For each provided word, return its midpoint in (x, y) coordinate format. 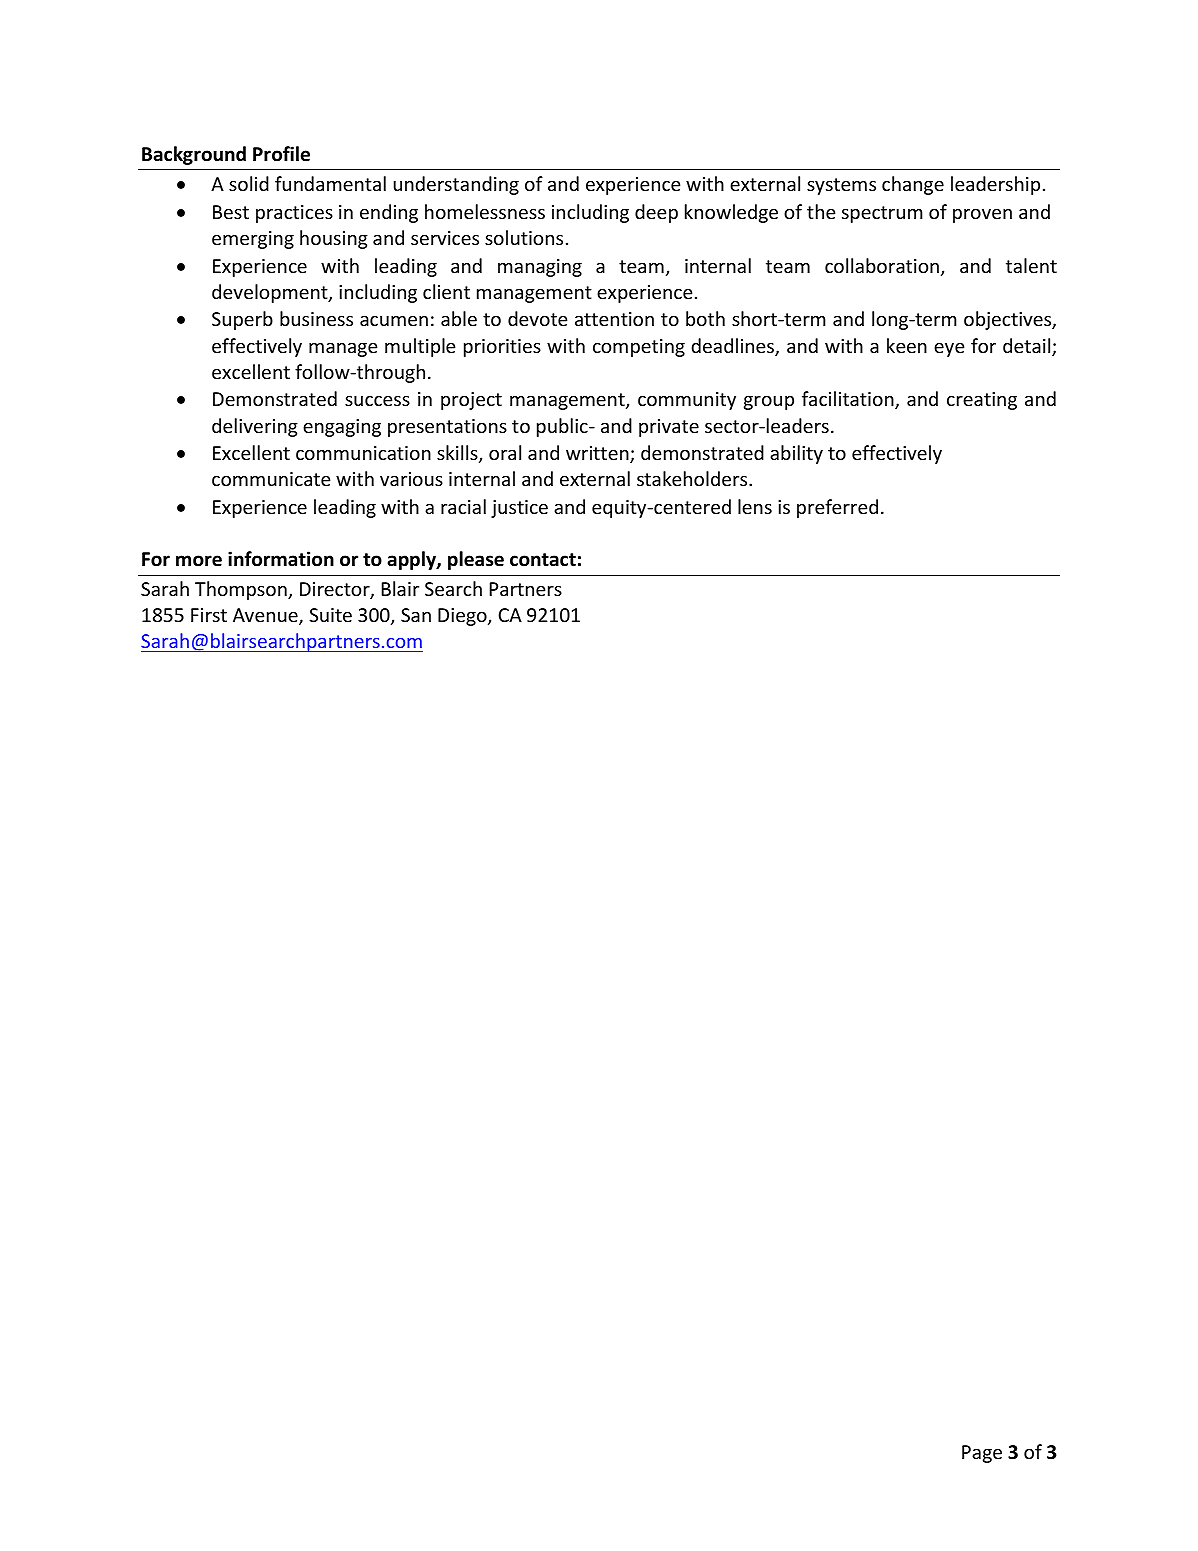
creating (982, 401)
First (209, 615)
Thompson (242, 590)
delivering (255, 427)
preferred (837, 508)
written (598, 454)
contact (543, 560)
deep (656, 213)
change (913, 185)
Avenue (266, 616)
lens (755, 506)
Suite (330, 615)
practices (294, 214)
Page (982, 1454)
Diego (463, 617)
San (416, 615)
